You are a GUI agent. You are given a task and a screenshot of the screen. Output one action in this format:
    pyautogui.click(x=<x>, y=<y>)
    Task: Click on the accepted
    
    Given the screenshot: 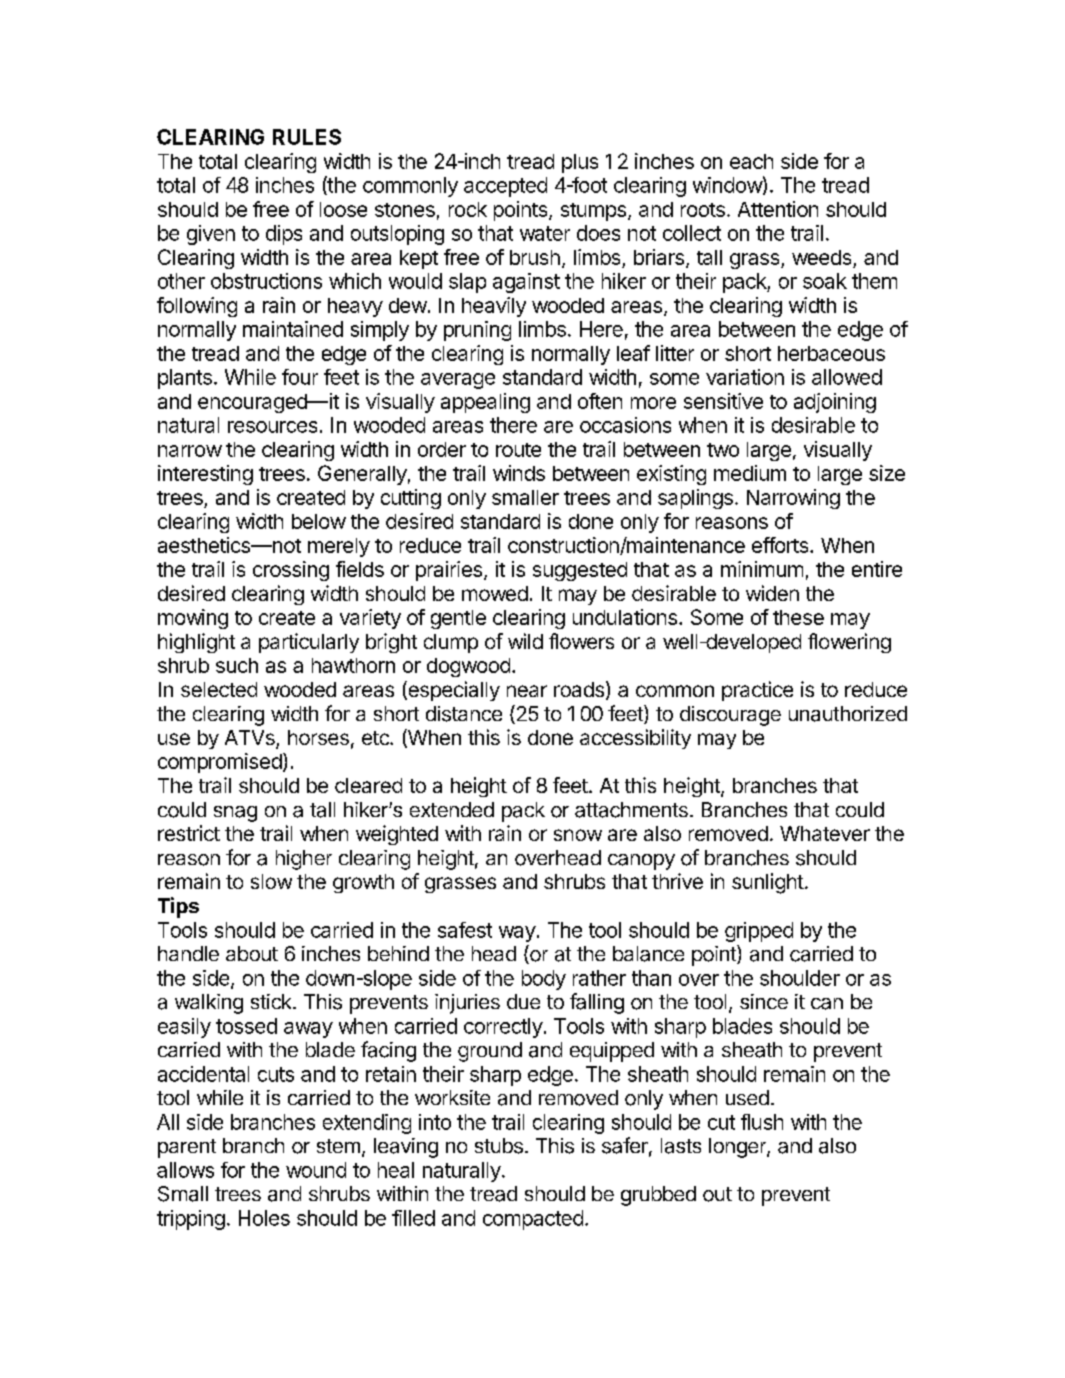 What is the action you would take?
    pyautogui.click(x=505, y=187)
